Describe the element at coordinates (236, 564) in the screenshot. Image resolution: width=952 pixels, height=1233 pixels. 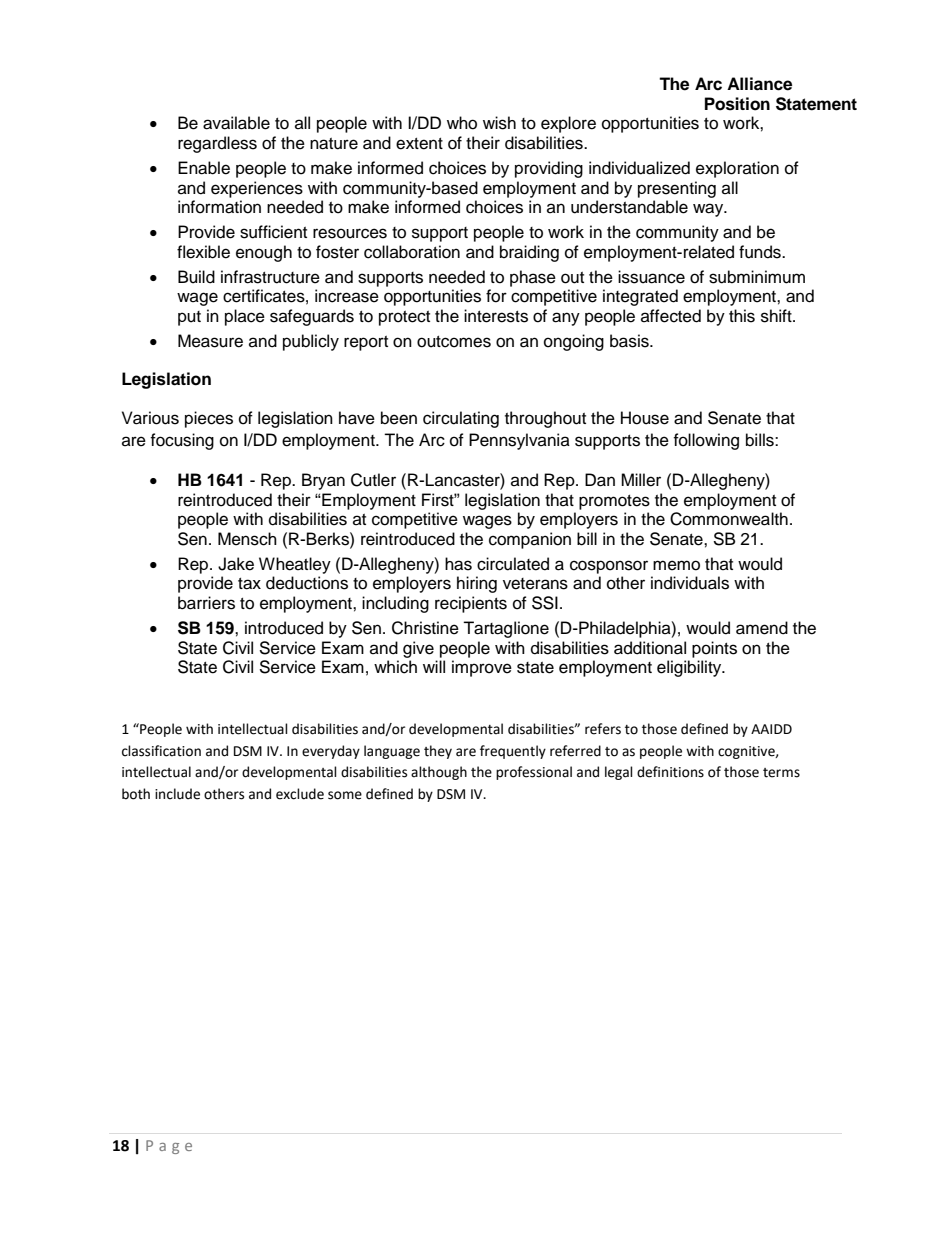
I see `Jake` at that location.
